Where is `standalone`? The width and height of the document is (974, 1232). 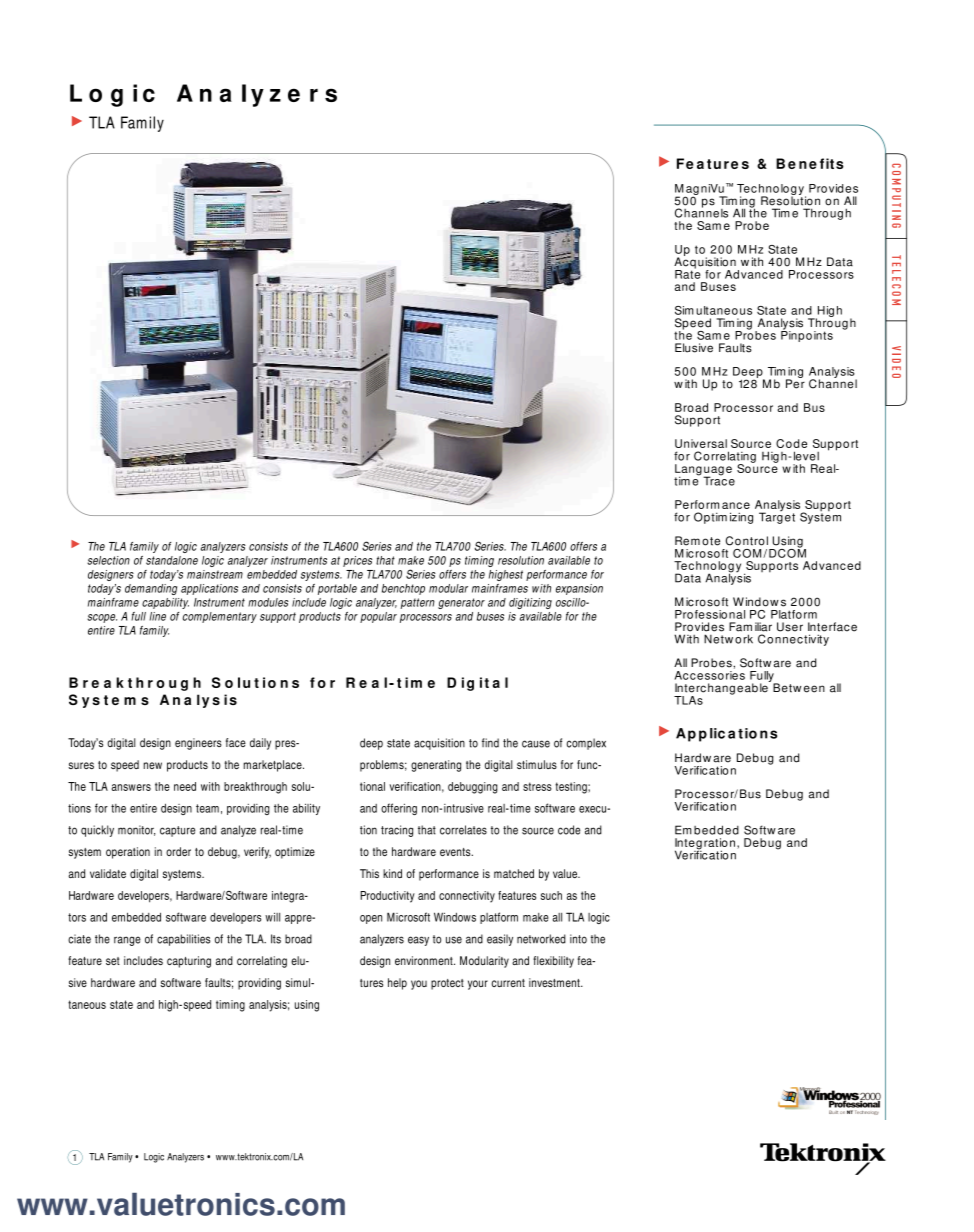
standalone is located at coordinates (172, 560).
